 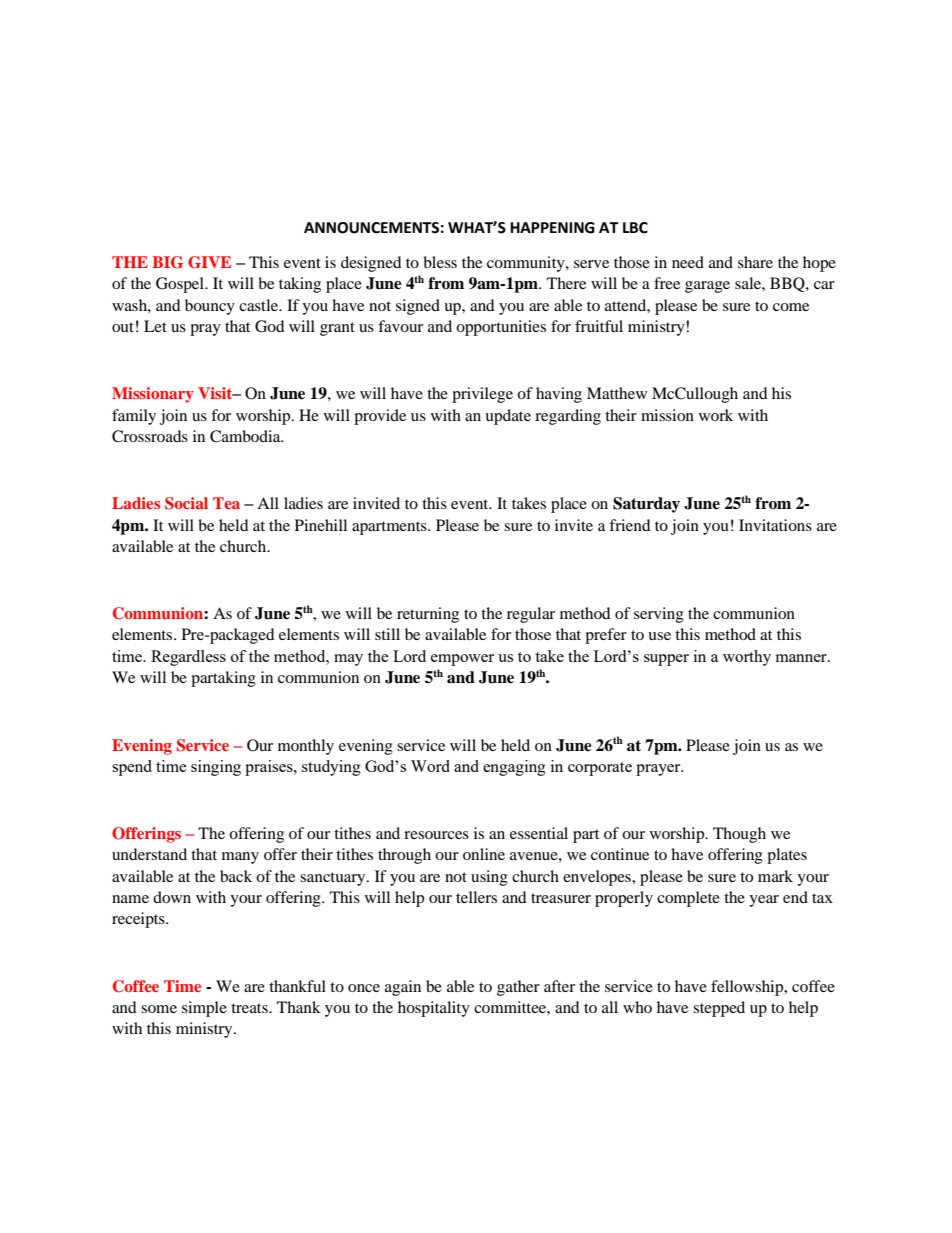 What do you see at coordinates (747, 658) in the image?
I see `worthy` at bounding box center [747, 658].
